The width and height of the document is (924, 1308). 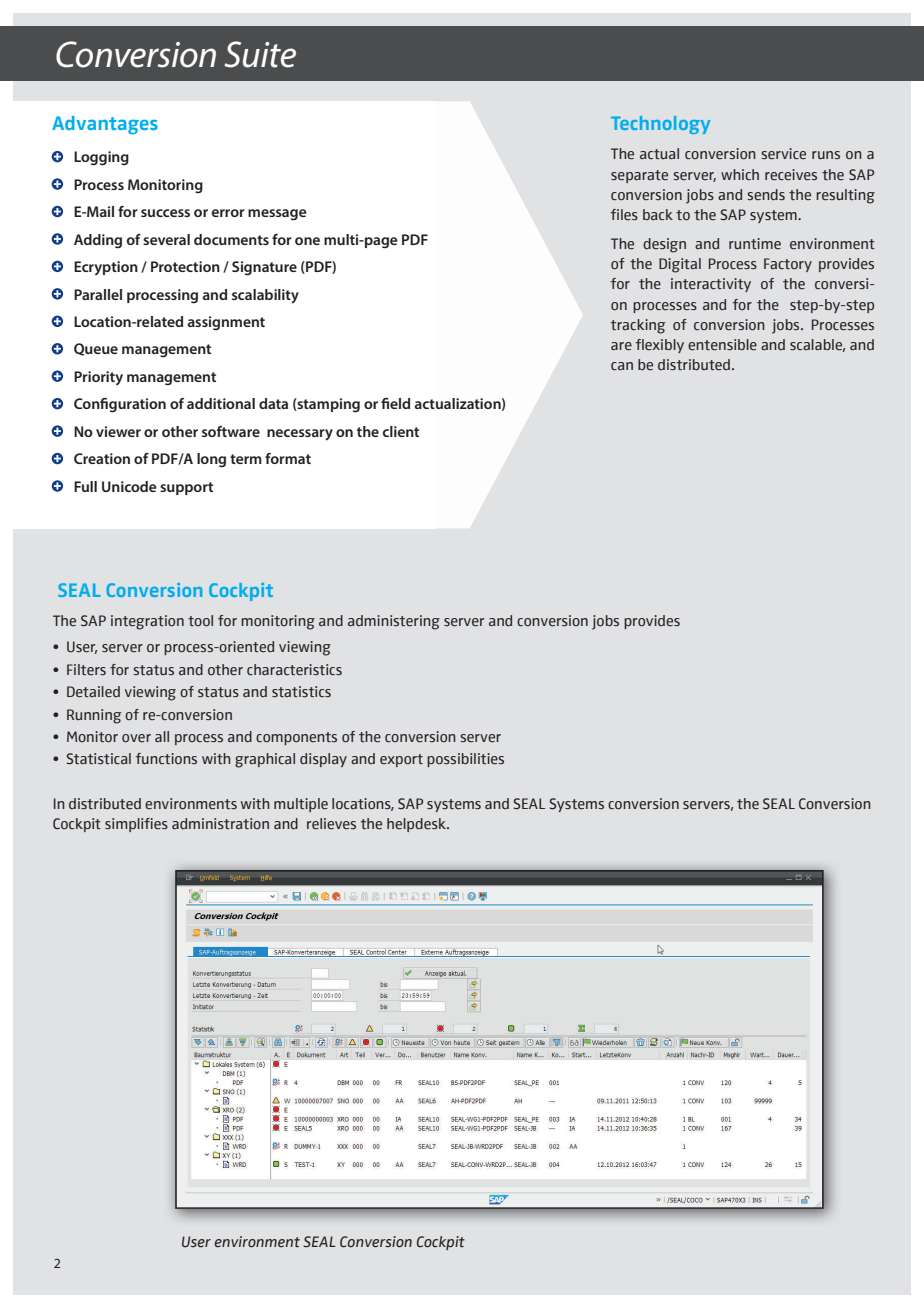 What do you see at coordinates (755, 244) in the document?
I see `runtime` at bounding box center [755, 244].
